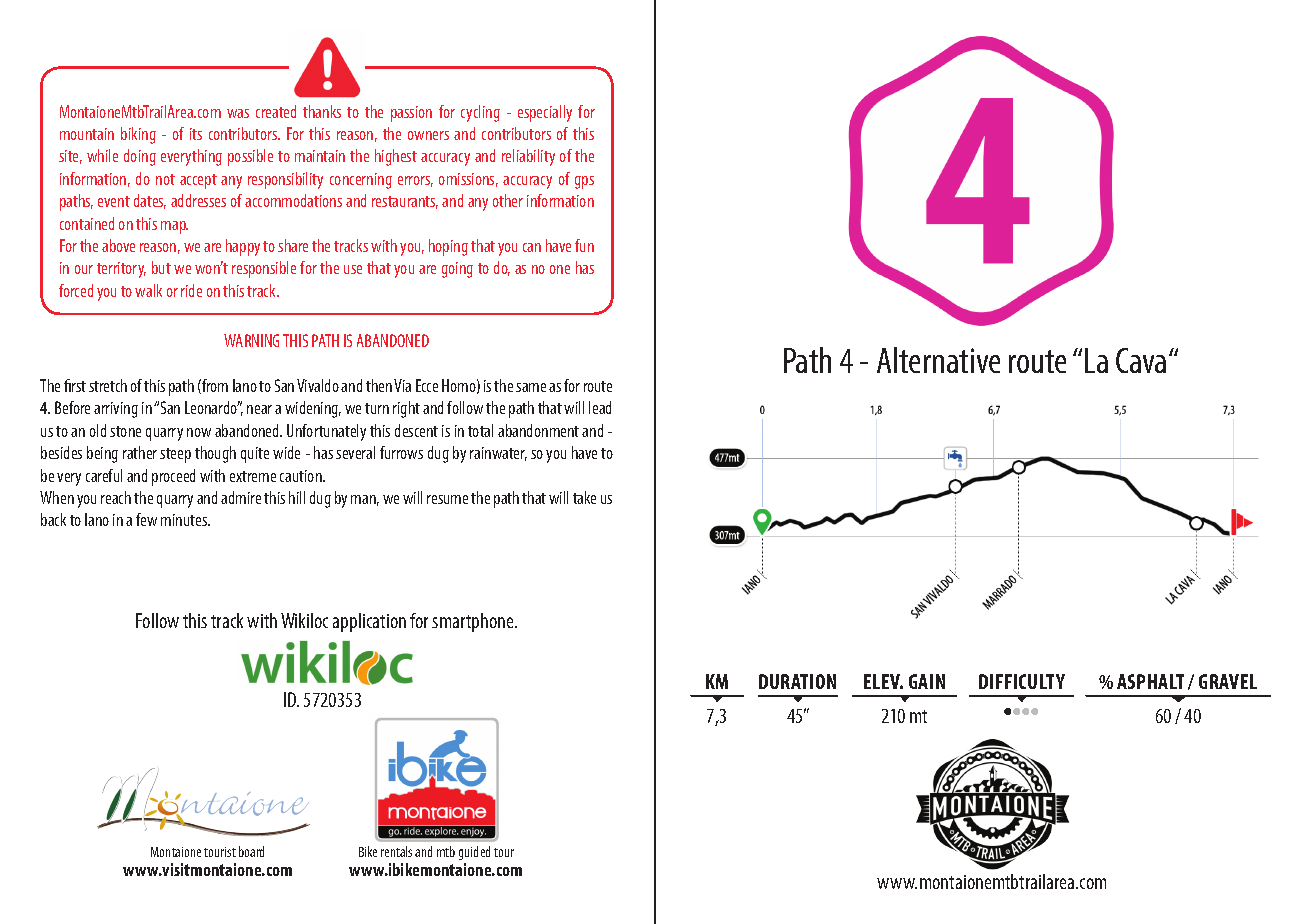 Image resolution: width=1308 pixels, height=924 pixels. Describe the element at coordinates (938, 360) in the page. I see `Alternative` at that location.
